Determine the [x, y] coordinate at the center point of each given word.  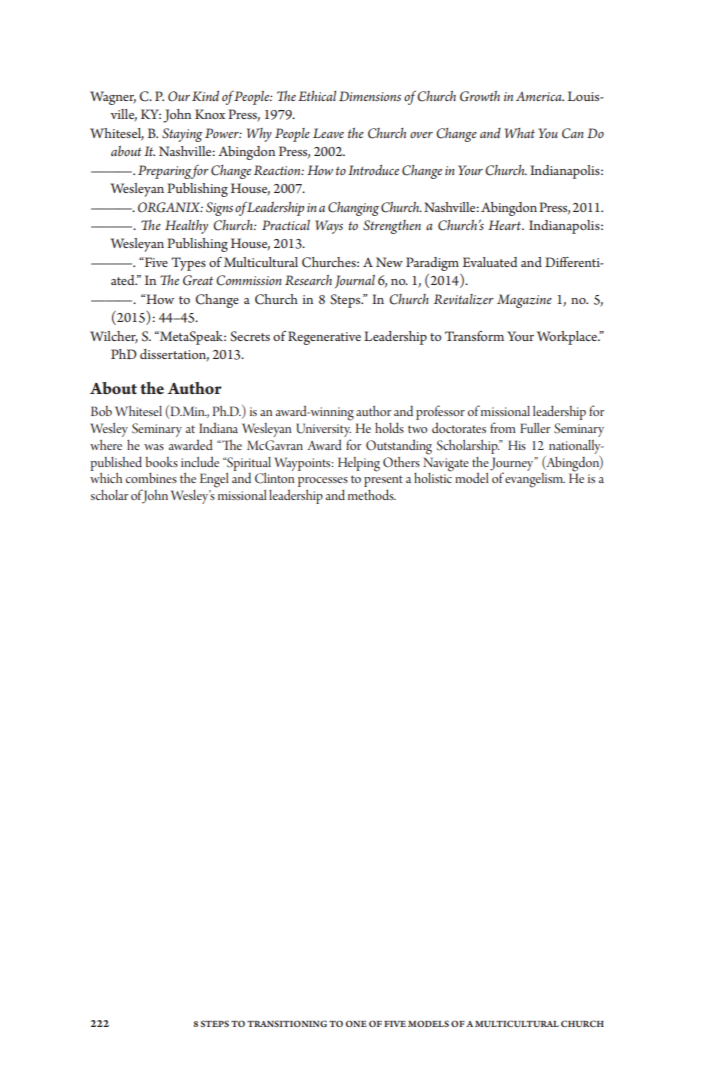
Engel [214, 480]
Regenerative [324, 338]
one [356, 1023]
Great [198, 280]
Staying [182, 135]
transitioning [287, 1023]
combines [151, 478]
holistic [433, 476]
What [520, 133]
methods [372, 494]
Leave [328, 133]
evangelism [535, 479]
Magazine [524, 301]
